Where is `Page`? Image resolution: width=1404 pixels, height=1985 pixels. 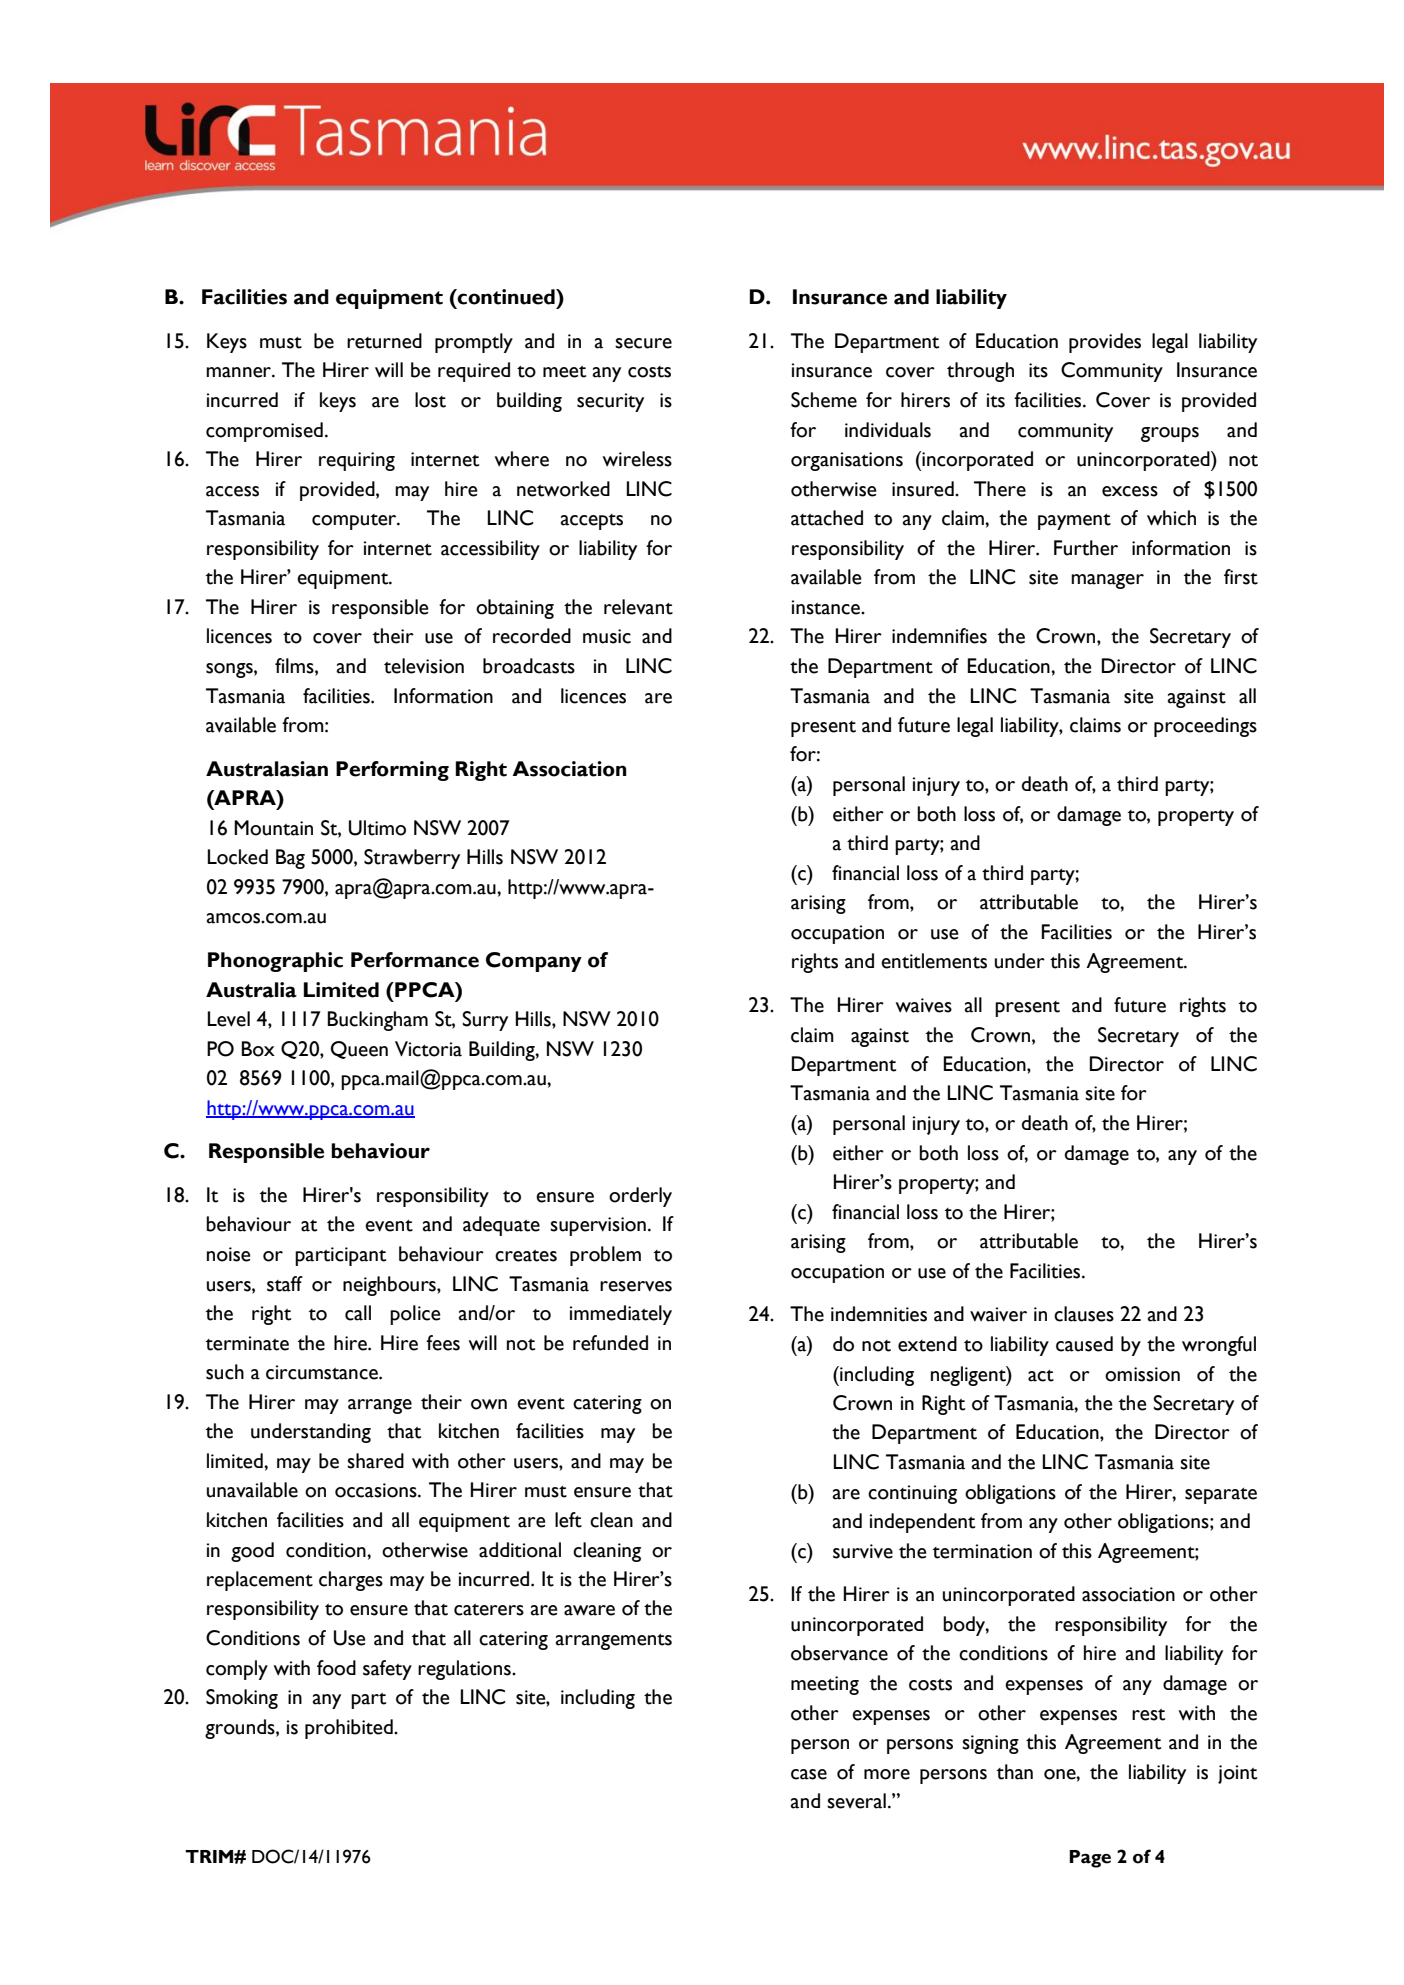 Page is located at coordinates (1090, 1859).
